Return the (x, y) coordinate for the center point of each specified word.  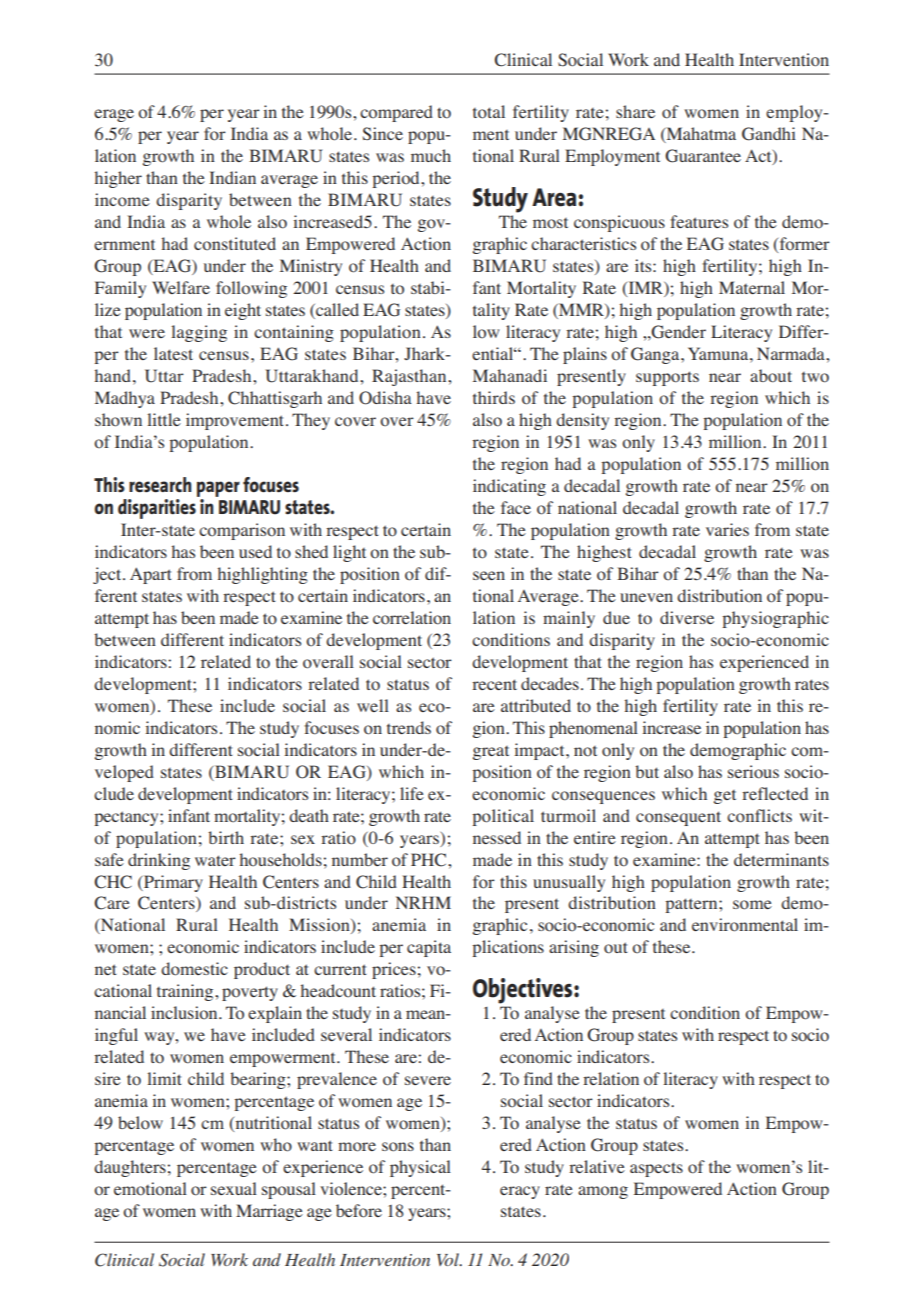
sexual (234, 1188)
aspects (656, 1169)
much (431, 155)
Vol (449, 1259)
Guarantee (703, 156)
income (122, 200)
